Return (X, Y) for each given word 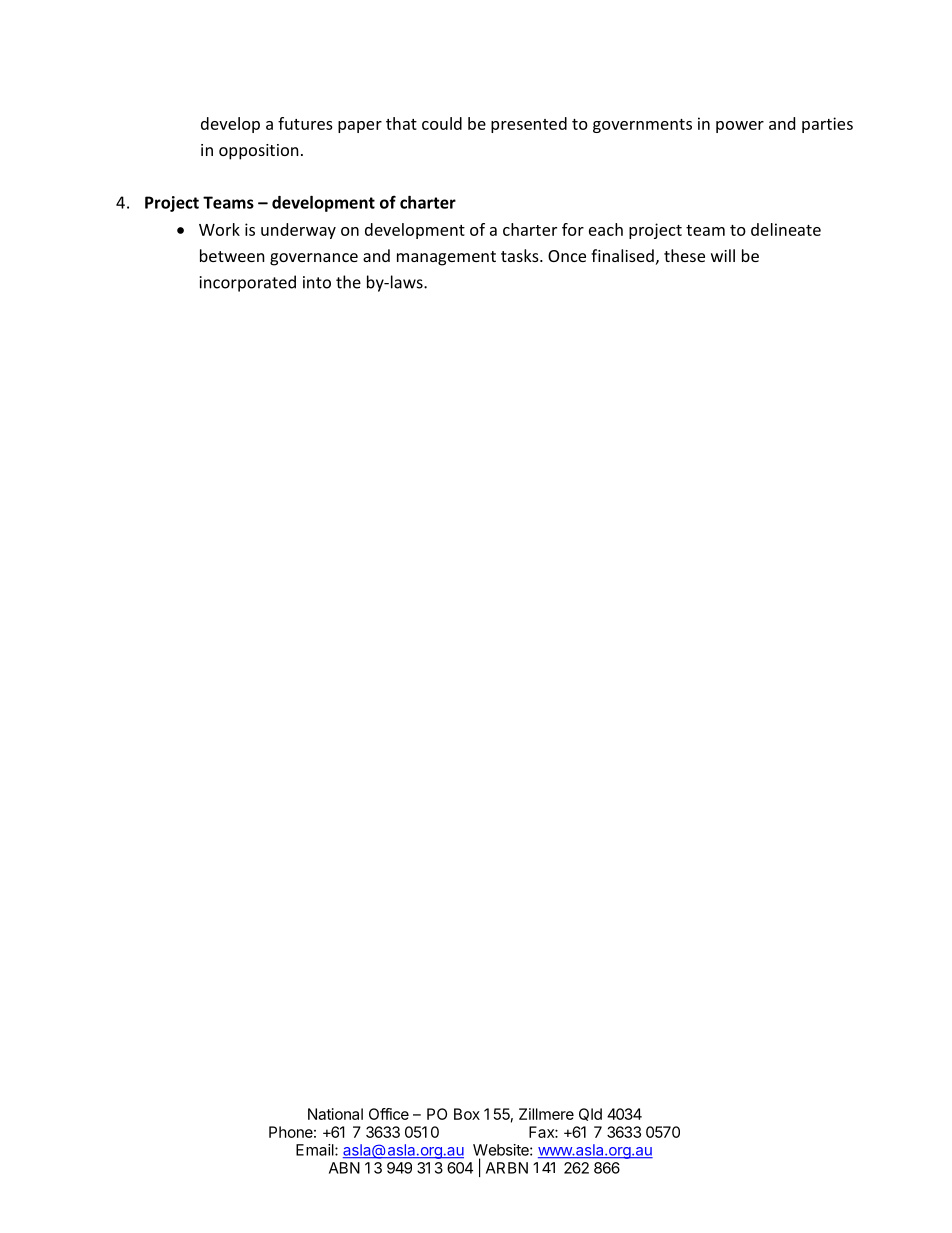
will (723, 255)
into (317, 282)
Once (567, 256)
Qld (590, 1114)
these (684, 255)
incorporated (248, 283)
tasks (521, 255)
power (740, 127)
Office (389, 1114)
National (335, 1114)
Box (467, 1114)
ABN (344, 1168)
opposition (259, 152)
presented (529, 125)
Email (316, 1150)
